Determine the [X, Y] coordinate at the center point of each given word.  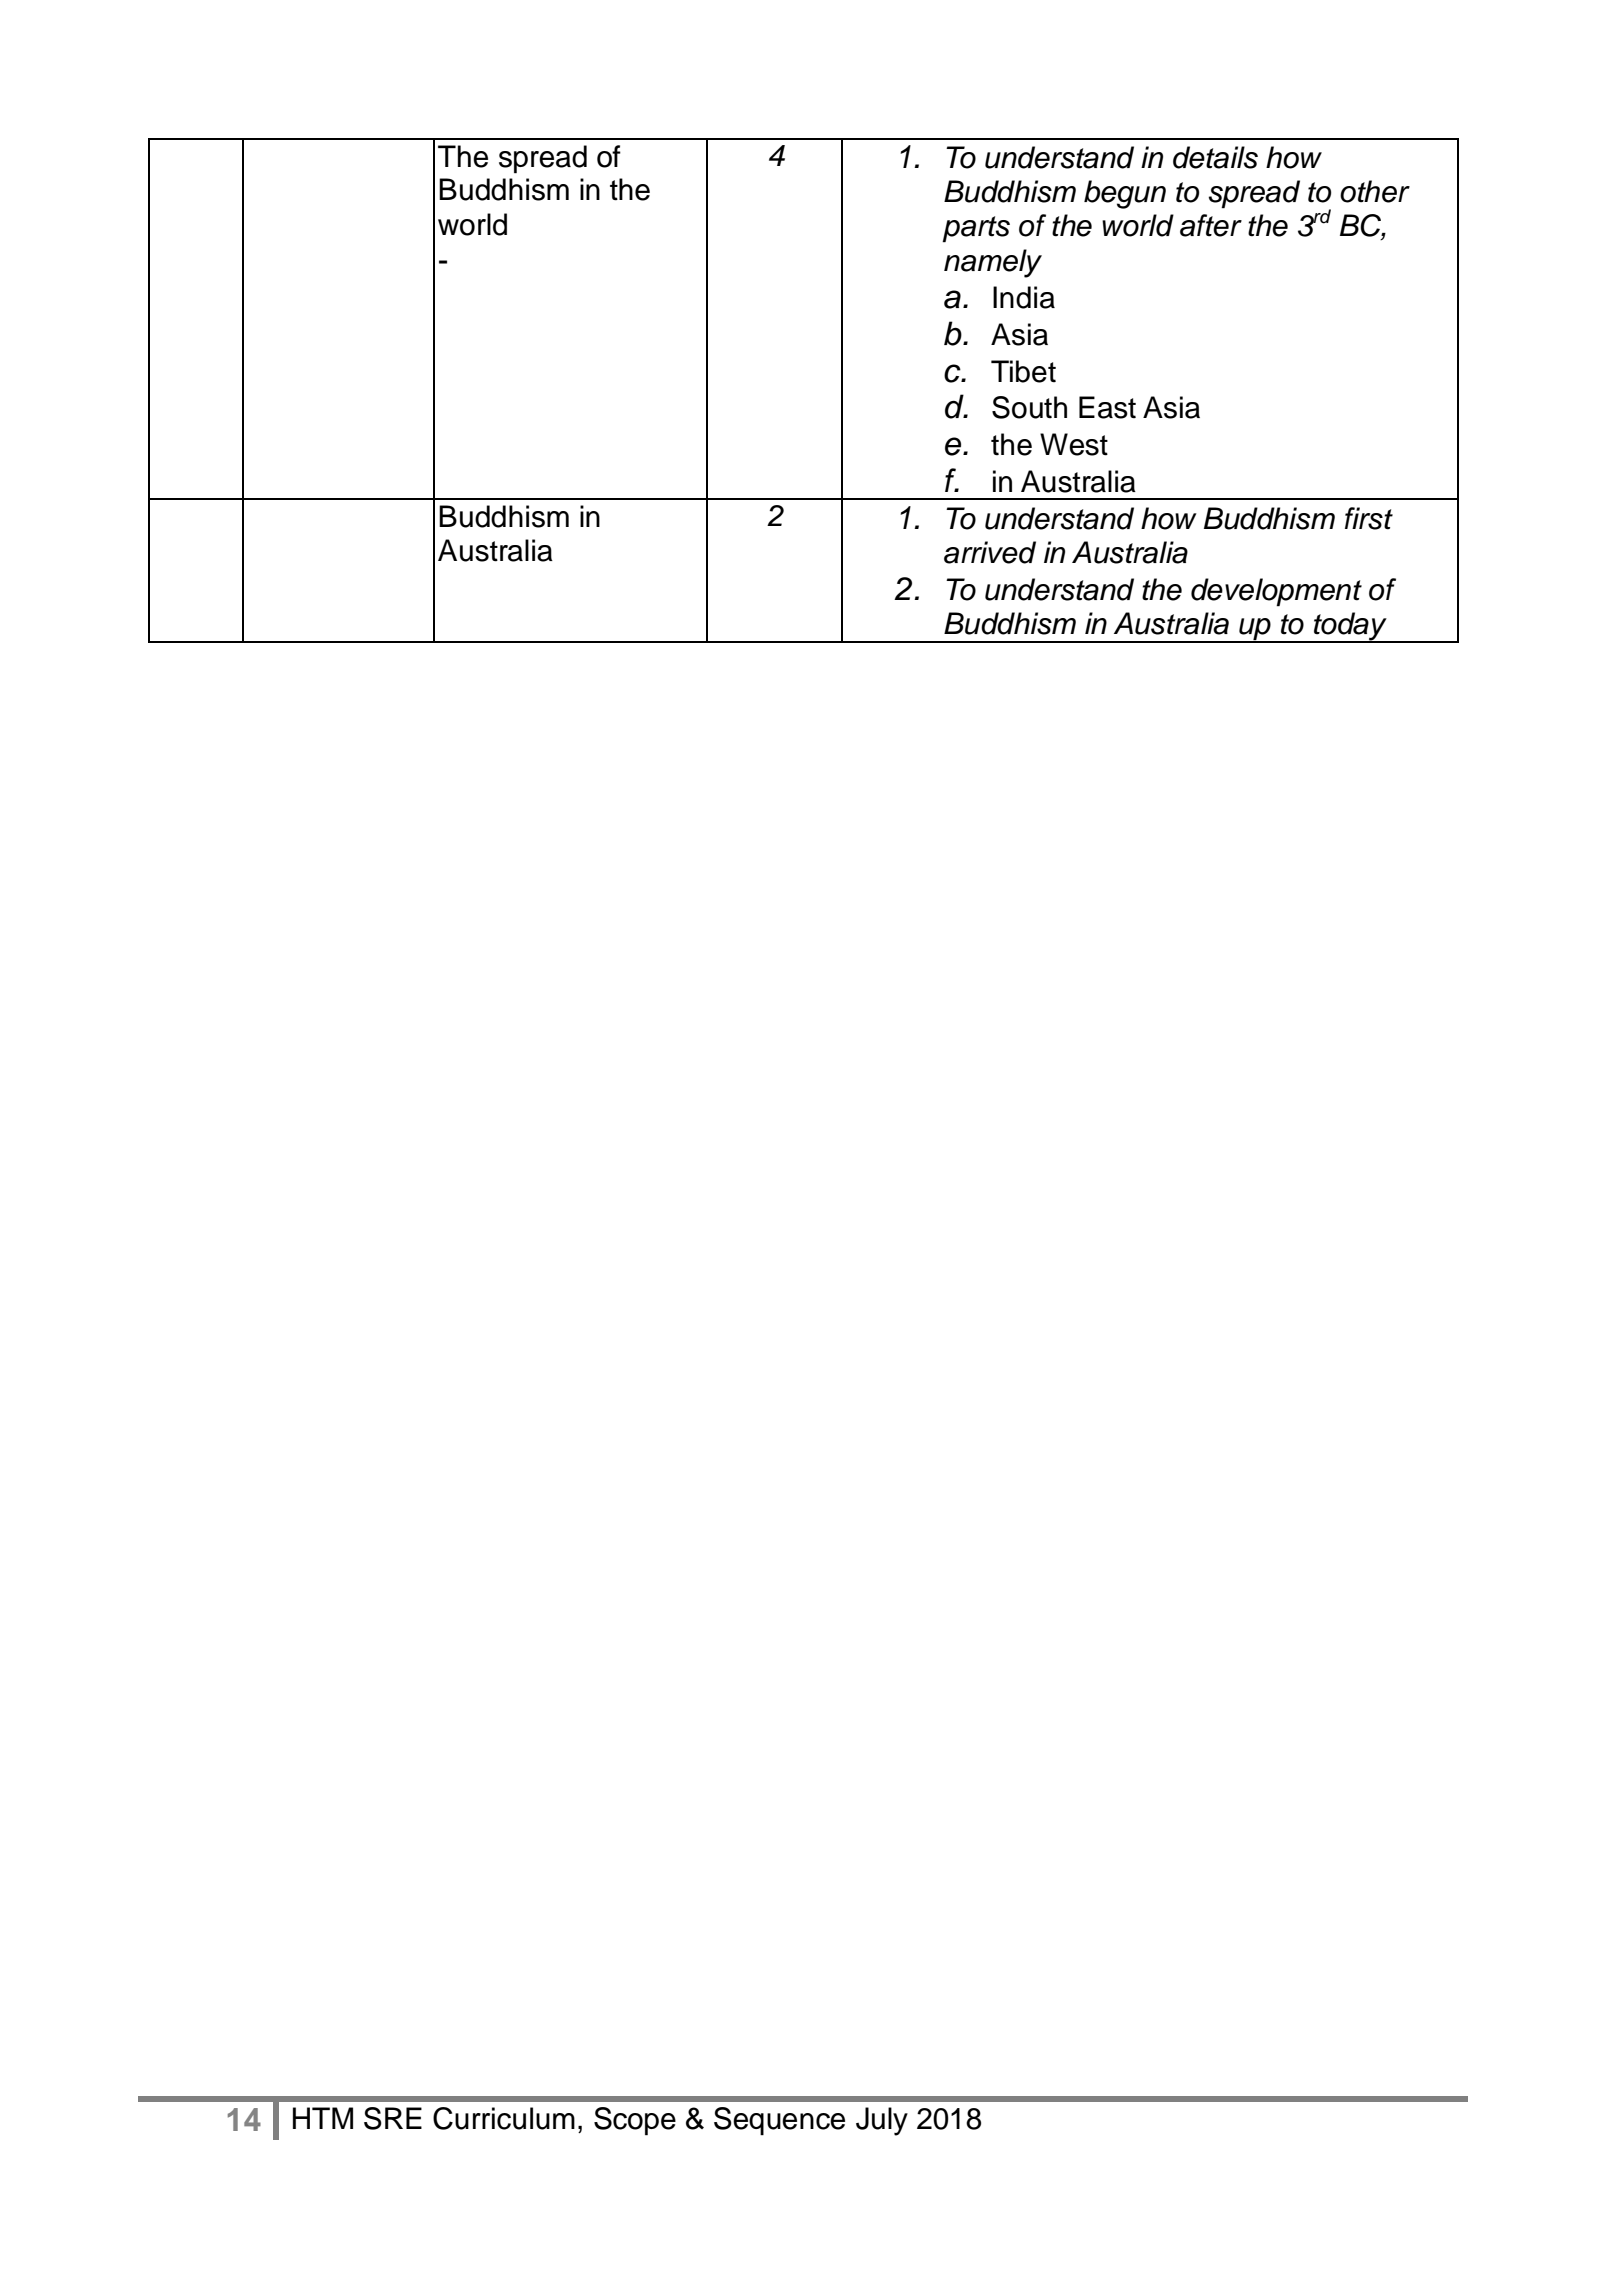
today [1350, 627]
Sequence [779, 2121]
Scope [635, 2121]
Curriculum [504, 2118]
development [1276, 592]
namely [993, 263]
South [1029, 407]
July [882, 2121]
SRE [393, 2118]
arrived [990, 552]
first [1369, 518]
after [1211, 225]
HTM [323, 2118]
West [1074, 444]
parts [976, 229]
